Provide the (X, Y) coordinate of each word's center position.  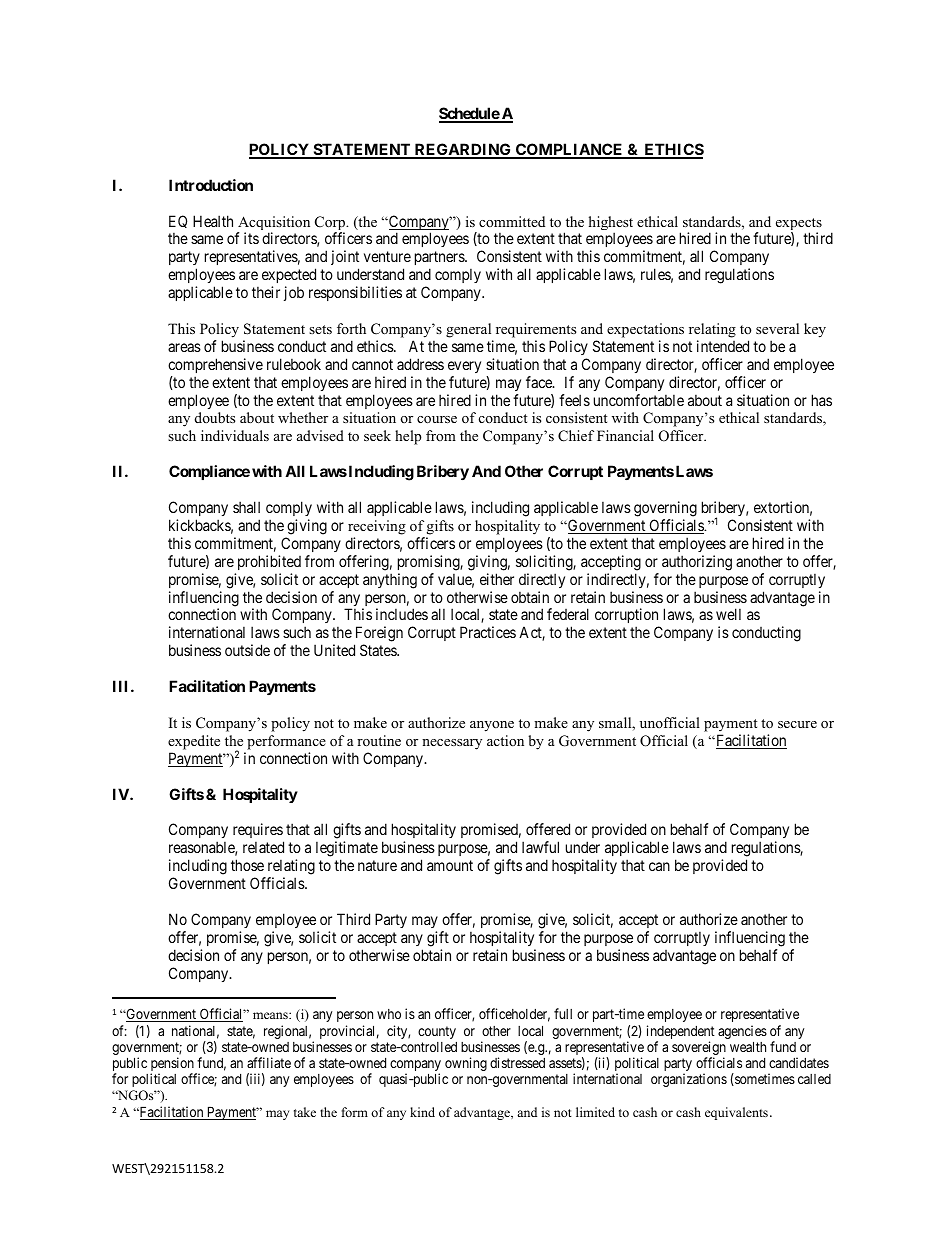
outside (247, 650)
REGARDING (463, 150)
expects (799, 225)
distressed (517, 1062)
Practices (488, 632)
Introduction (211, 185)
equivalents (736, 1113)
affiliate (269, 1062)
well (728, 614)
